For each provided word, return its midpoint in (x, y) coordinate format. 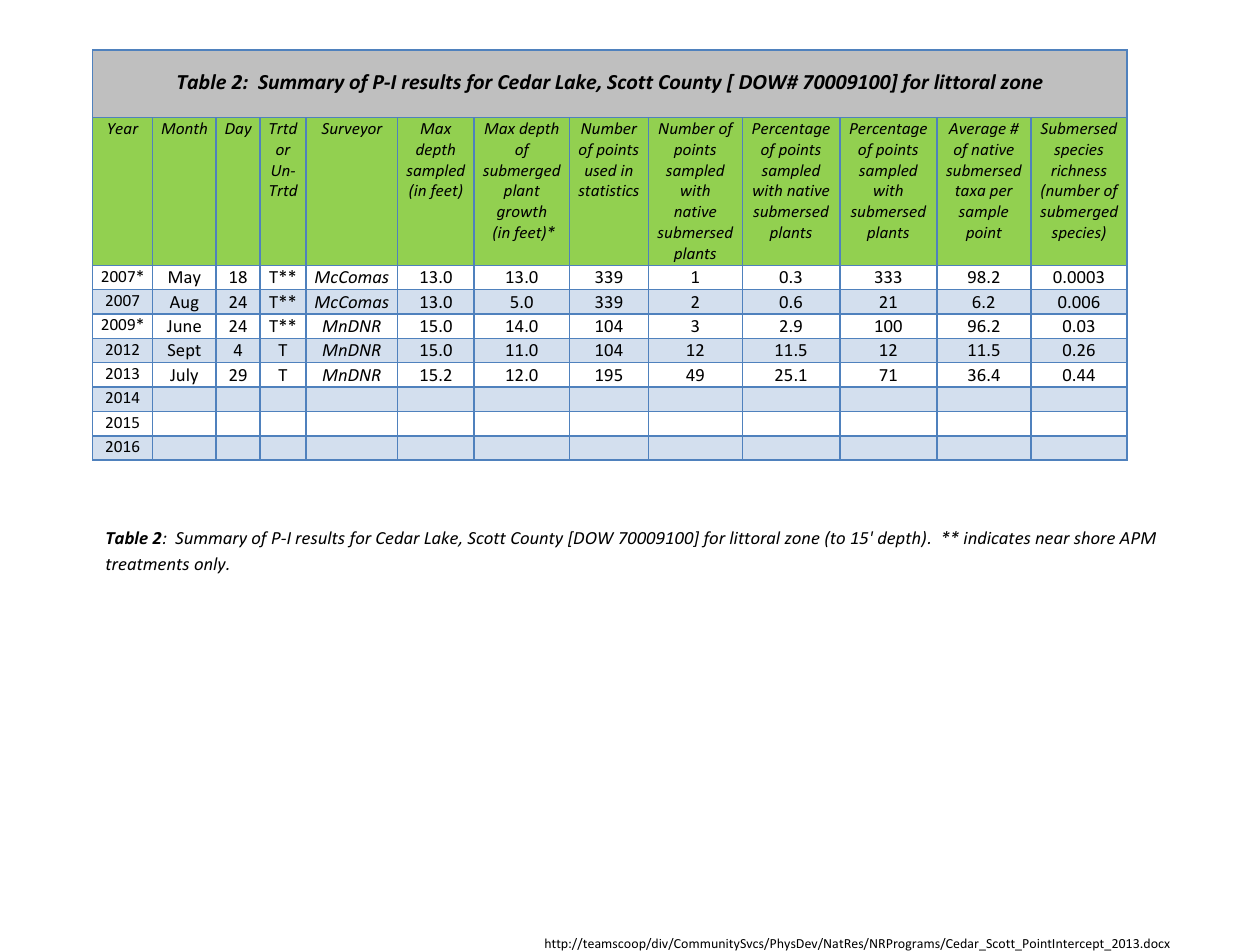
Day (238, 130)
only (211, 565)
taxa (970, 191)
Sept (184, 353)
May (185, 280)
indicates (997, 537)
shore (1094, 537)
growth (521, 212)
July (184, 377)
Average (977, 130)
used (601, 170)
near (1052, 539)
